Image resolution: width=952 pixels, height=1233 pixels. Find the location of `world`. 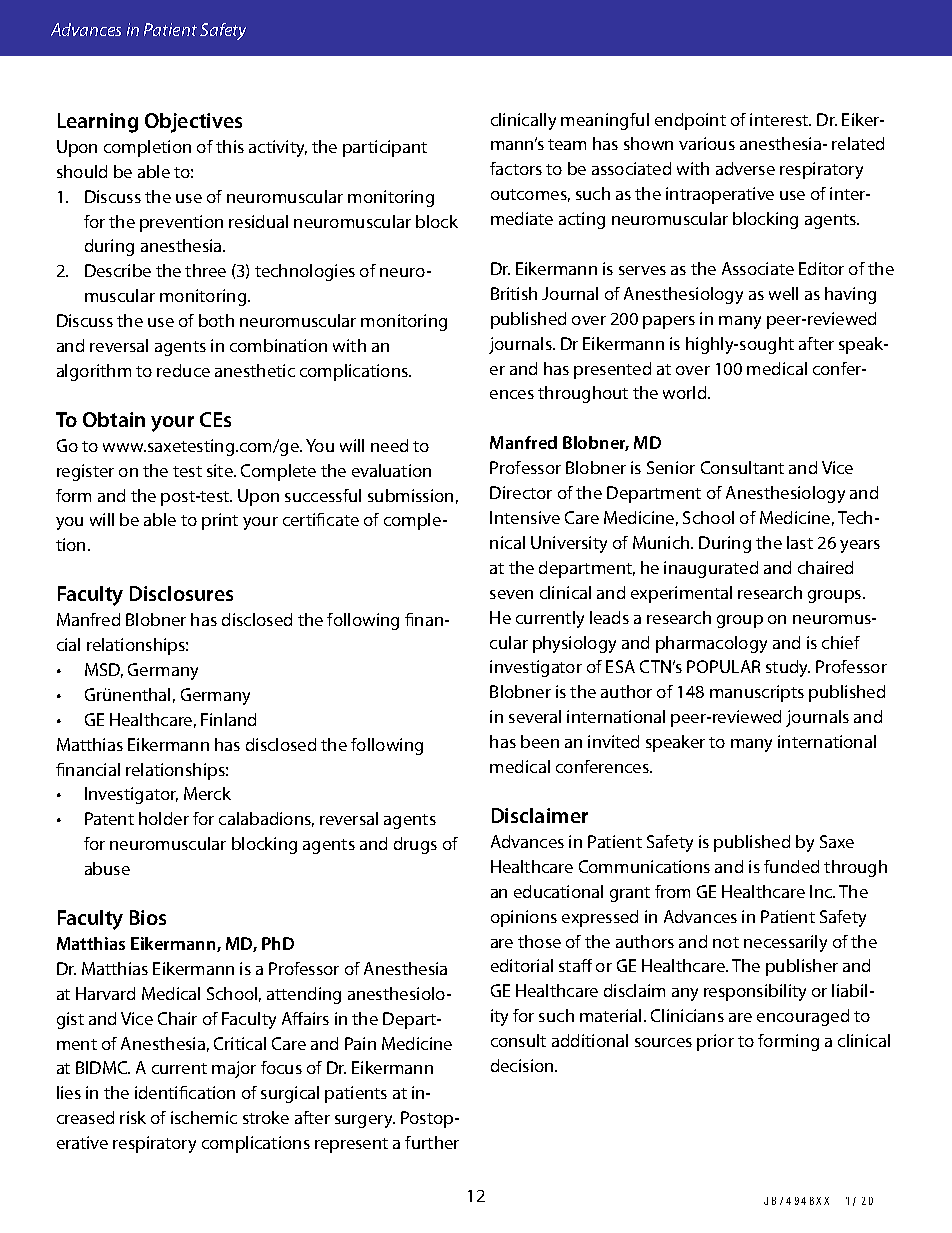

world is located at coordinates (686, 392).
